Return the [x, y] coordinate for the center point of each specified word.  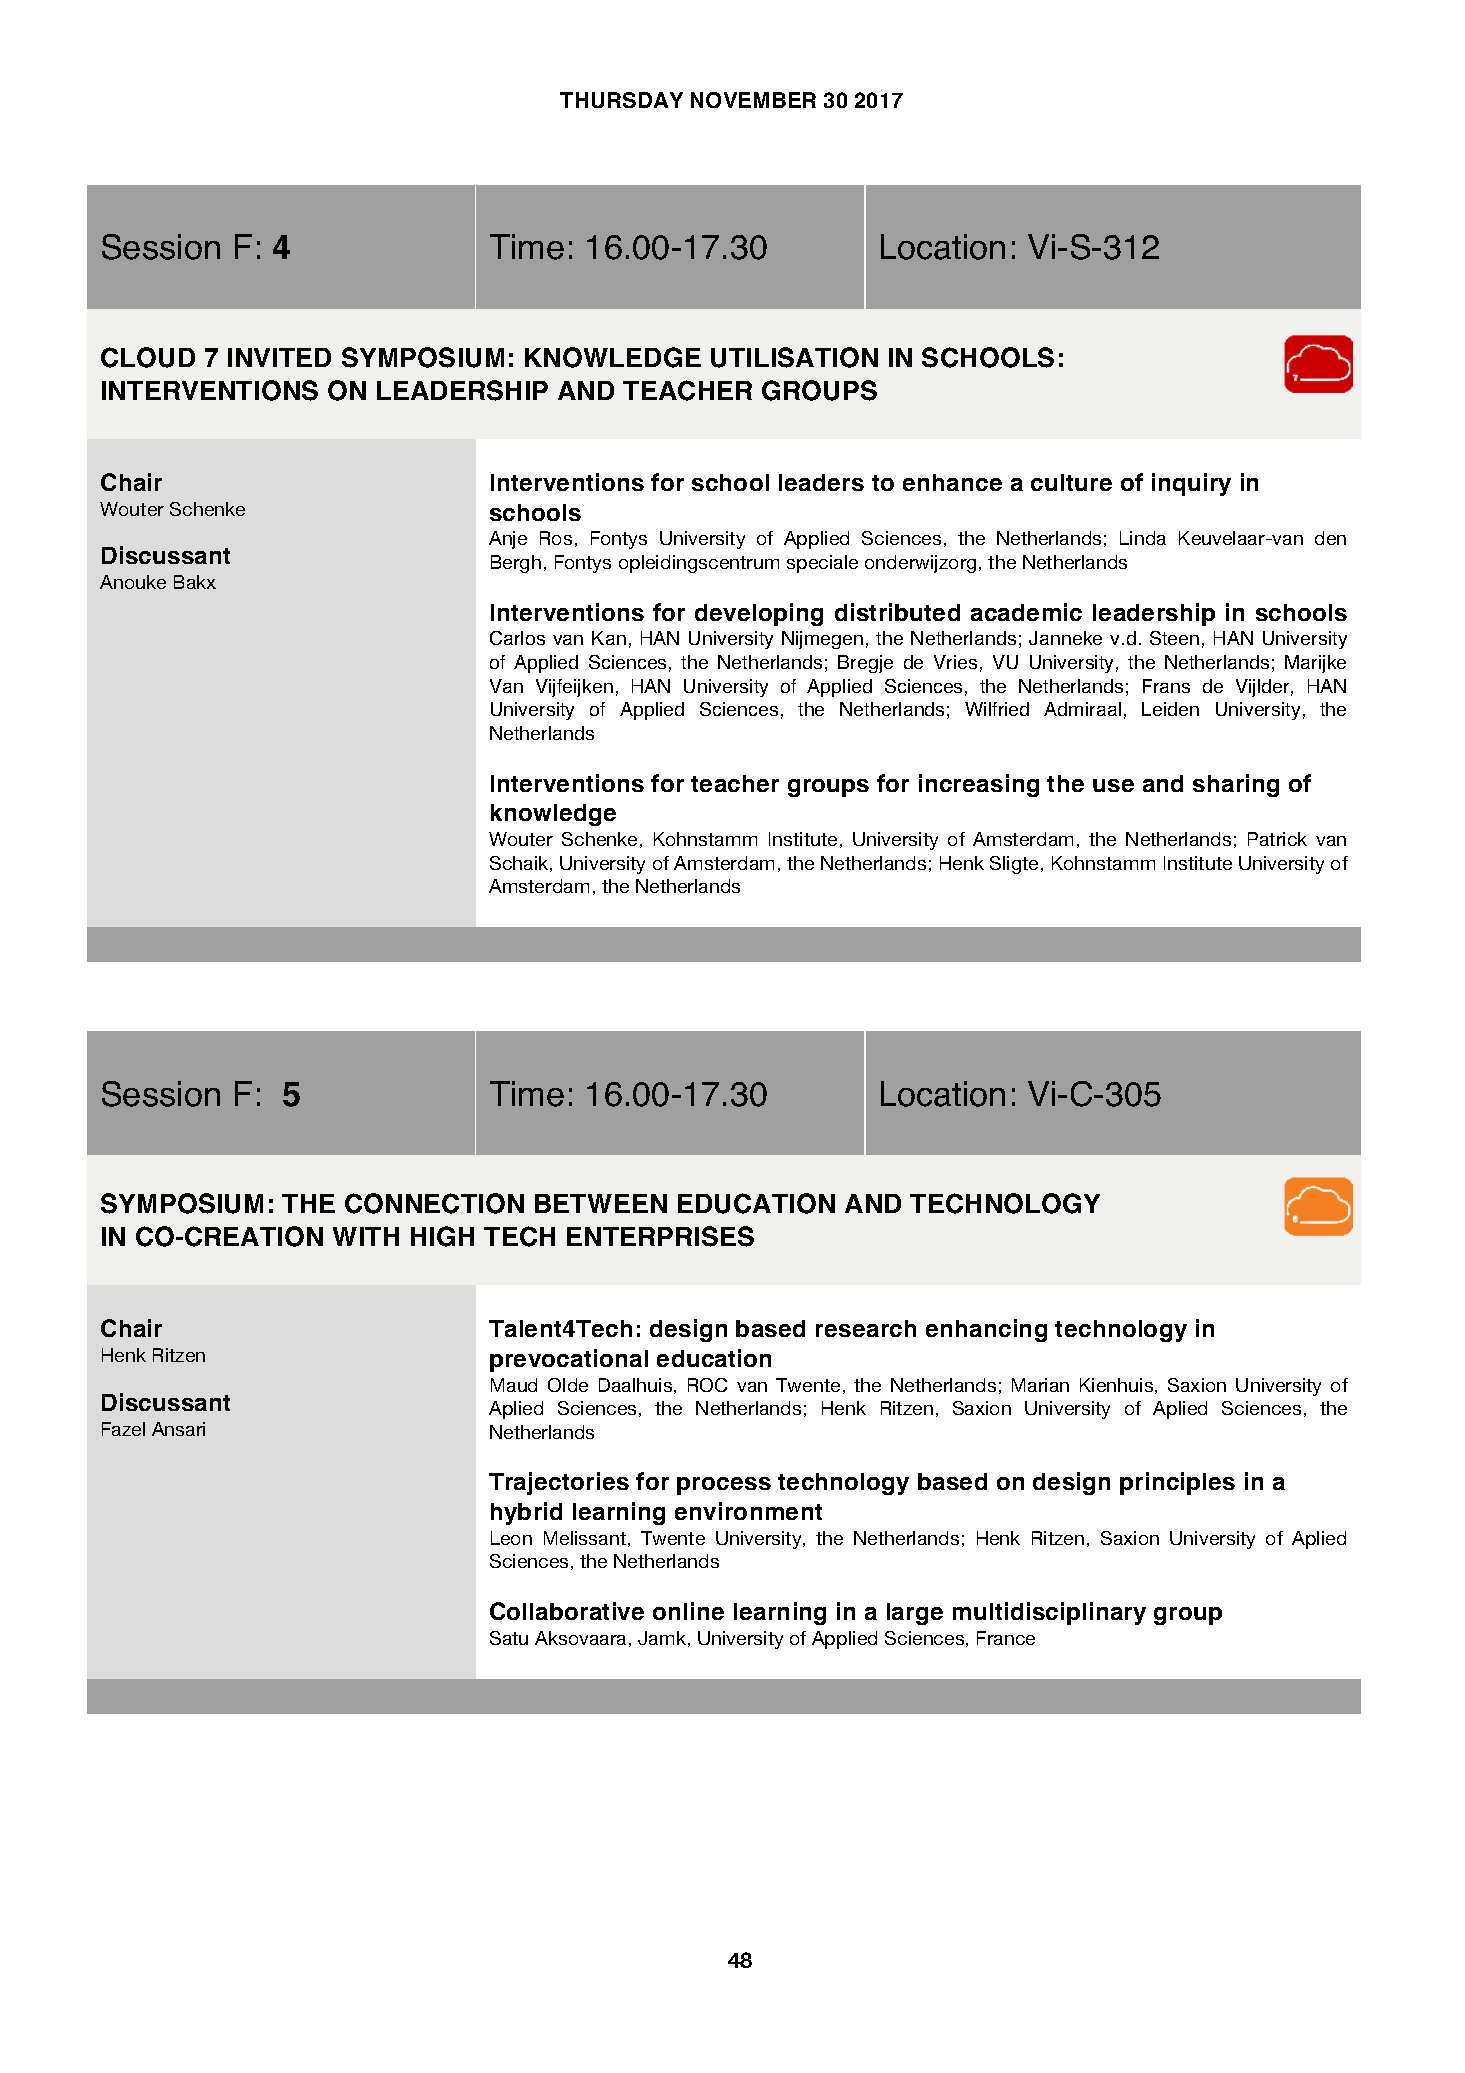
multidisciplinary [1049, 1613]
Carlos [517, 638]
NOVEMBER [753, 100]
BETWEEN [601, 1203]
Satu [509, 1638]
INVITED [279, 357]
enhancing [986, 1330]
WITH [366, 1236]
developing [759, 614]
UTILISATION [794, 357]
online [688, 1611]
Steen [1174, 638]
